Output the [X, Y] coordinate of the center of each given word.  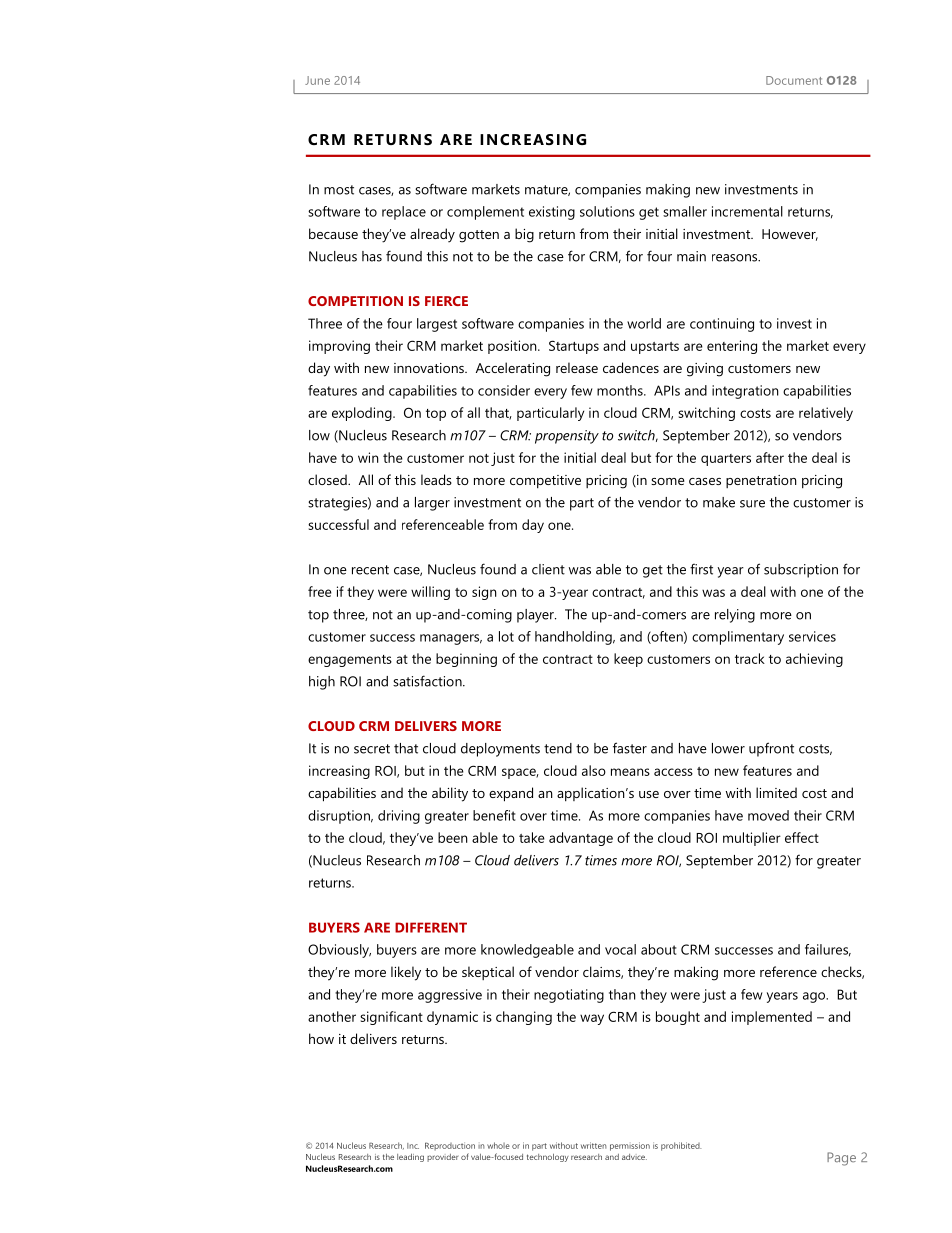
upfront [771, 749]
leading [410, 1158]
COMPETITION [355, 301]
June [317, 80]
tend [558, 748]
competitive [545, 481]
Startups [574, 347]
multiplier [752, 839]
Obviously [339, 951]
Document [794, 80]
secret [372, 749]
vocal [620, 949]
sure [752, 504]
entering [732, 347]
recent [370, 570]
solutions [607, 211]
